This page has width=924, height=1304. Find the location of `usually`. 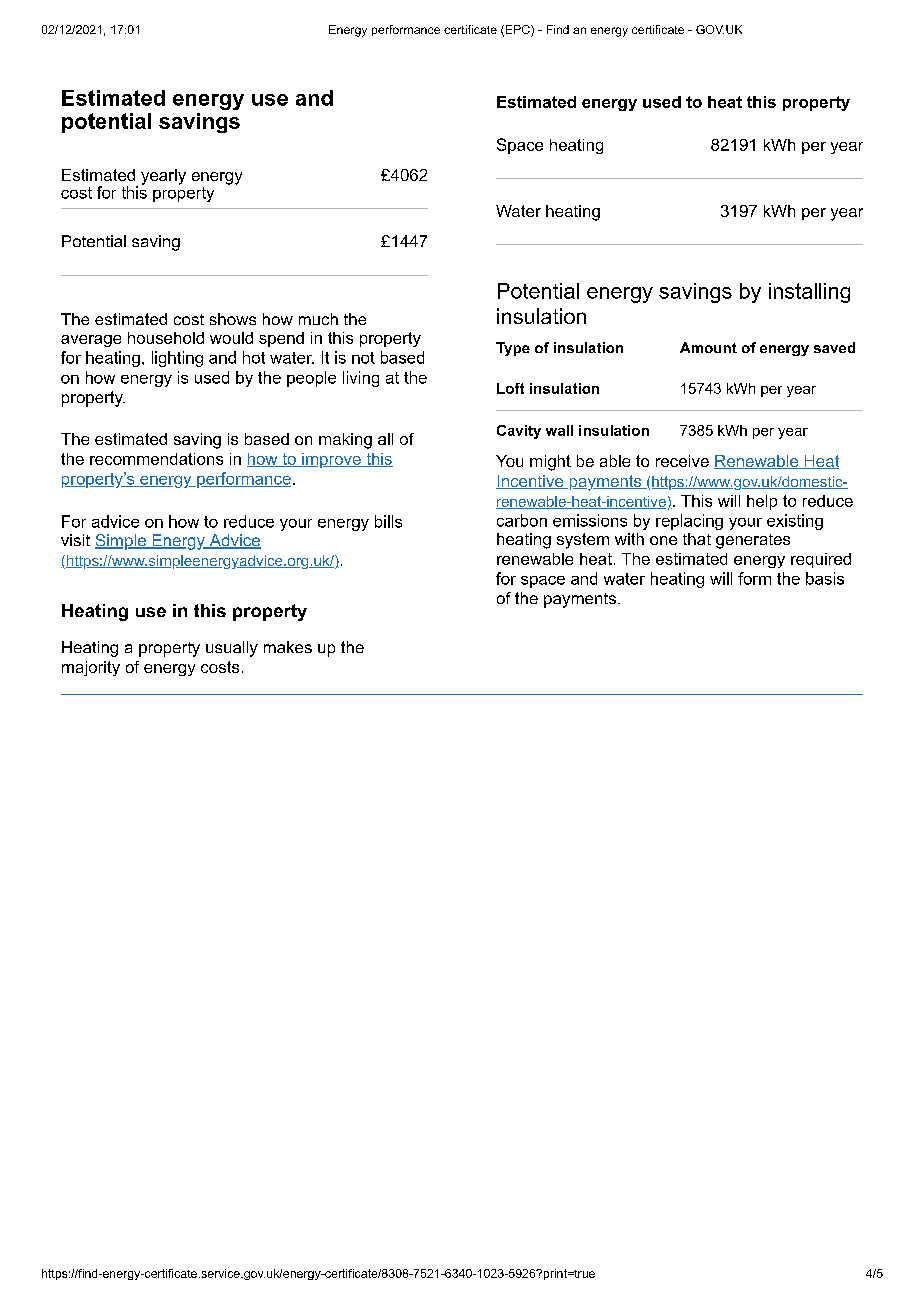

usually is located at coordinates (232, 649).
